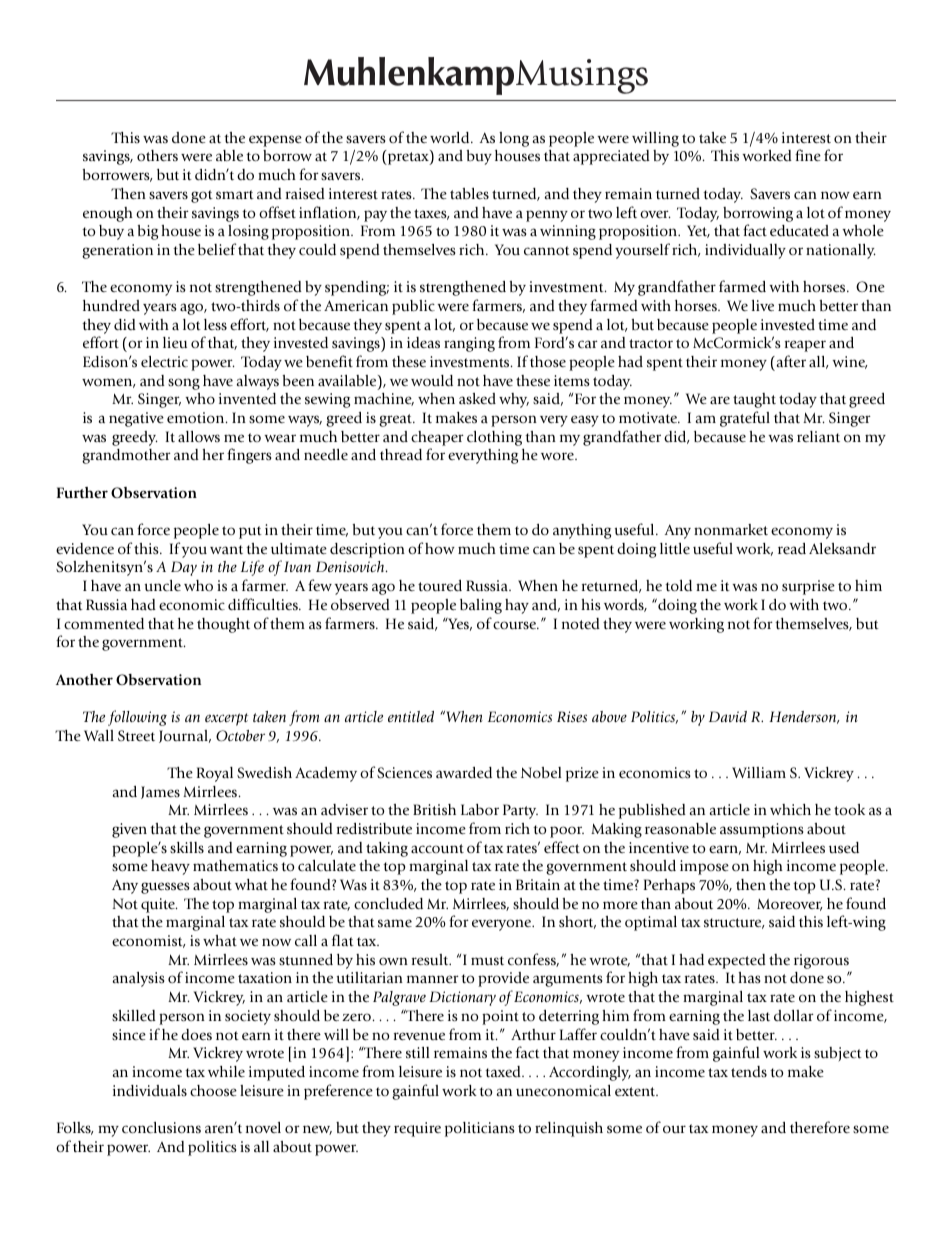 The image size is (952, 1233). What do you see at coordinates (157, 155) in the screenshot?
I see `others` at bounding box center [157, 155].
